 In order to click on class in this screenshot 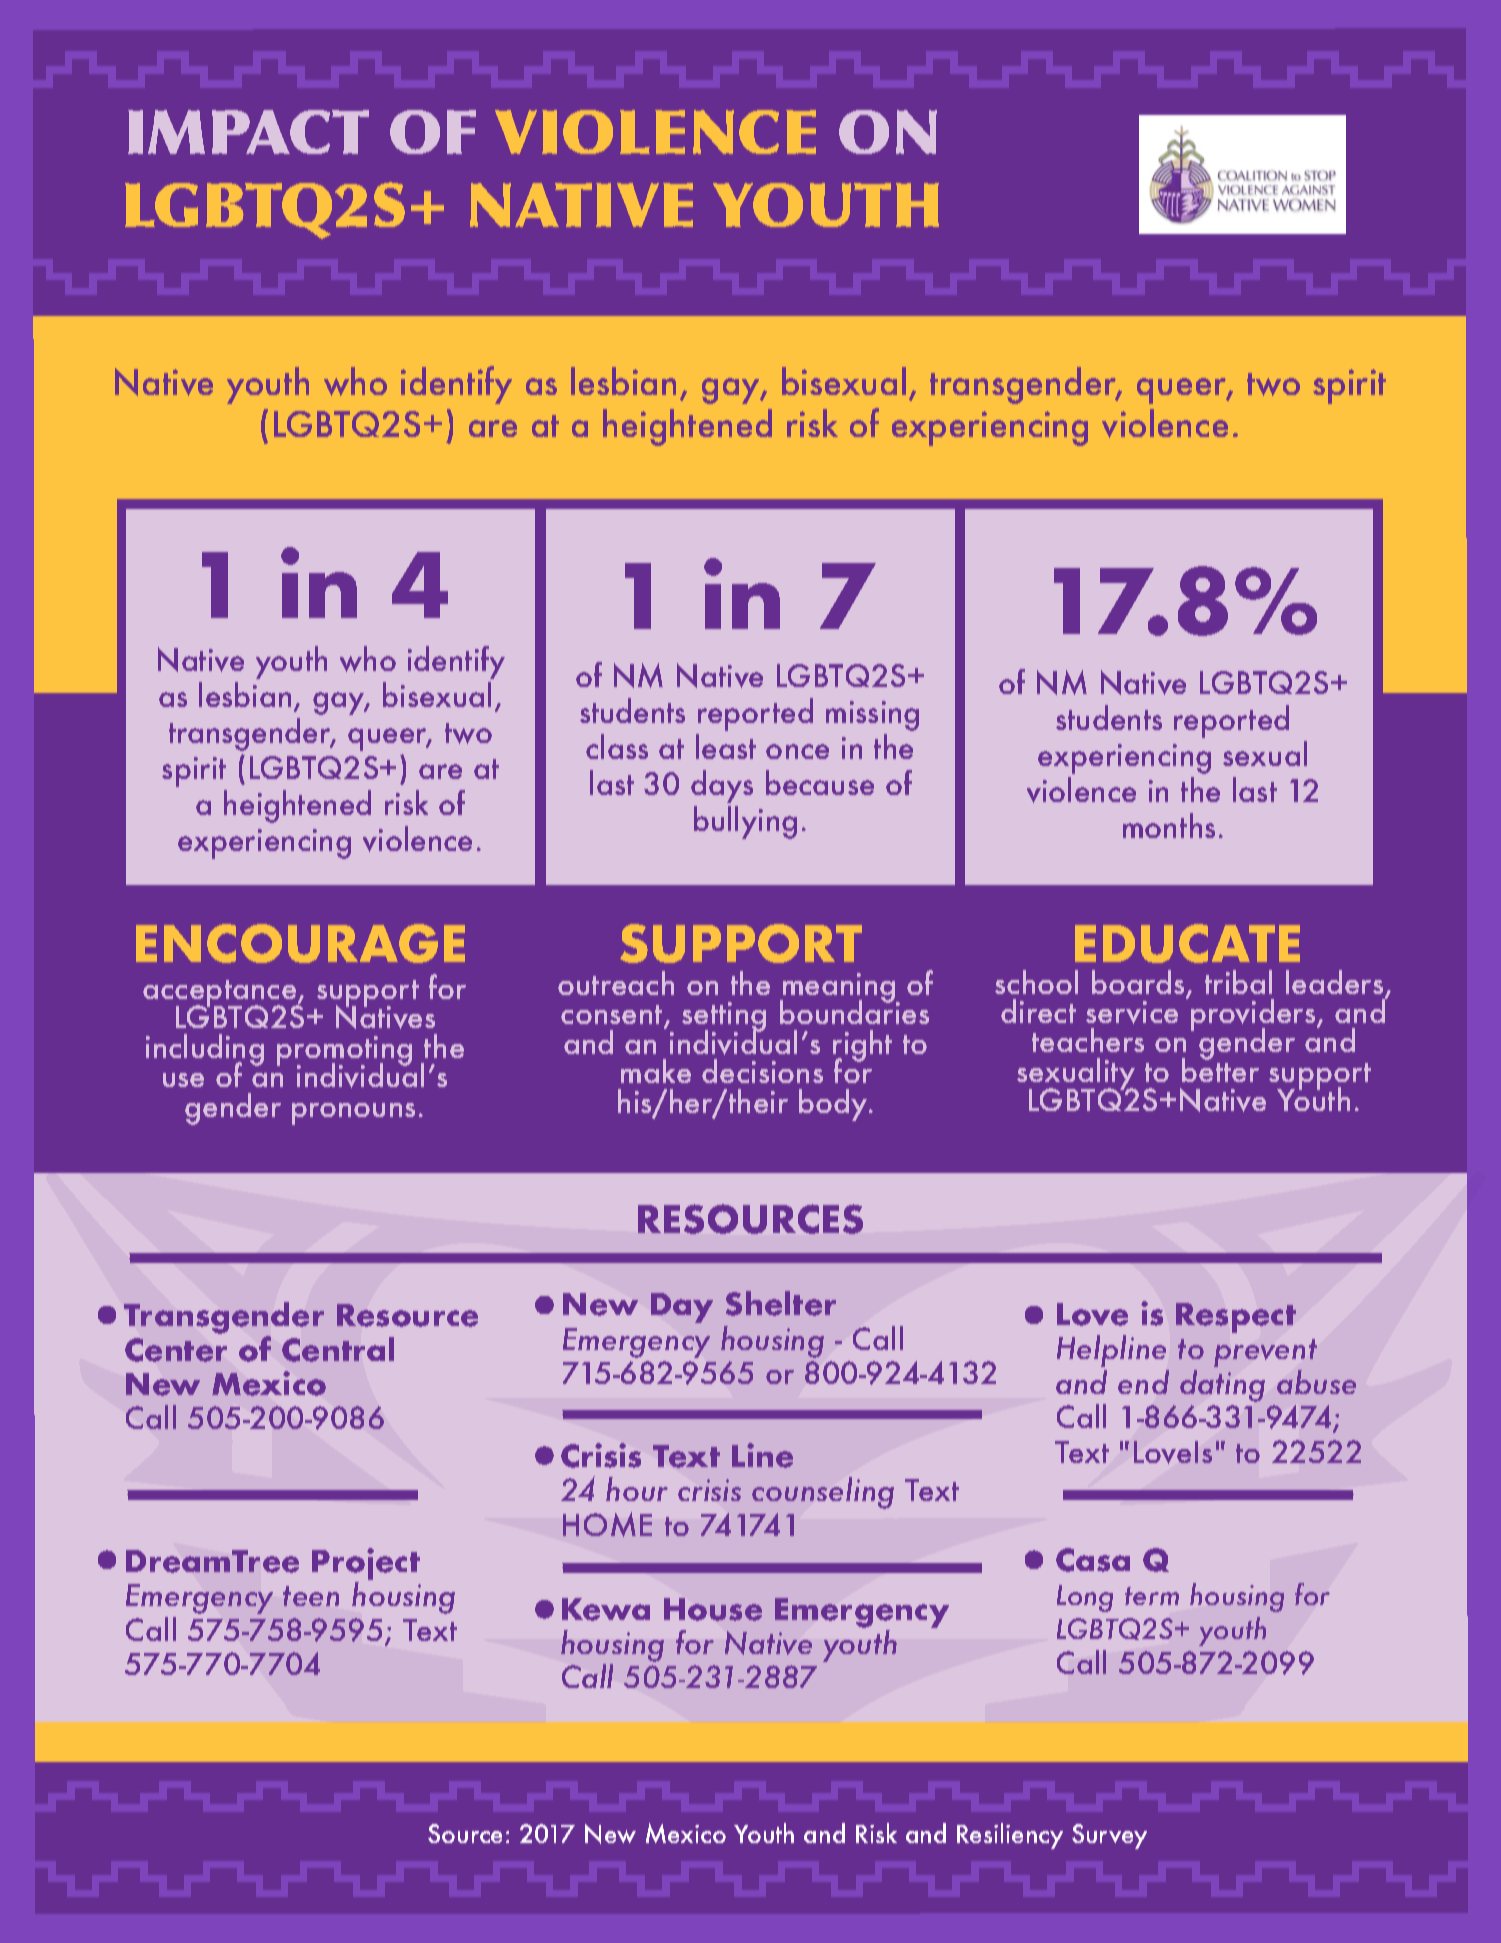, I will do `click(617, 746)`.
